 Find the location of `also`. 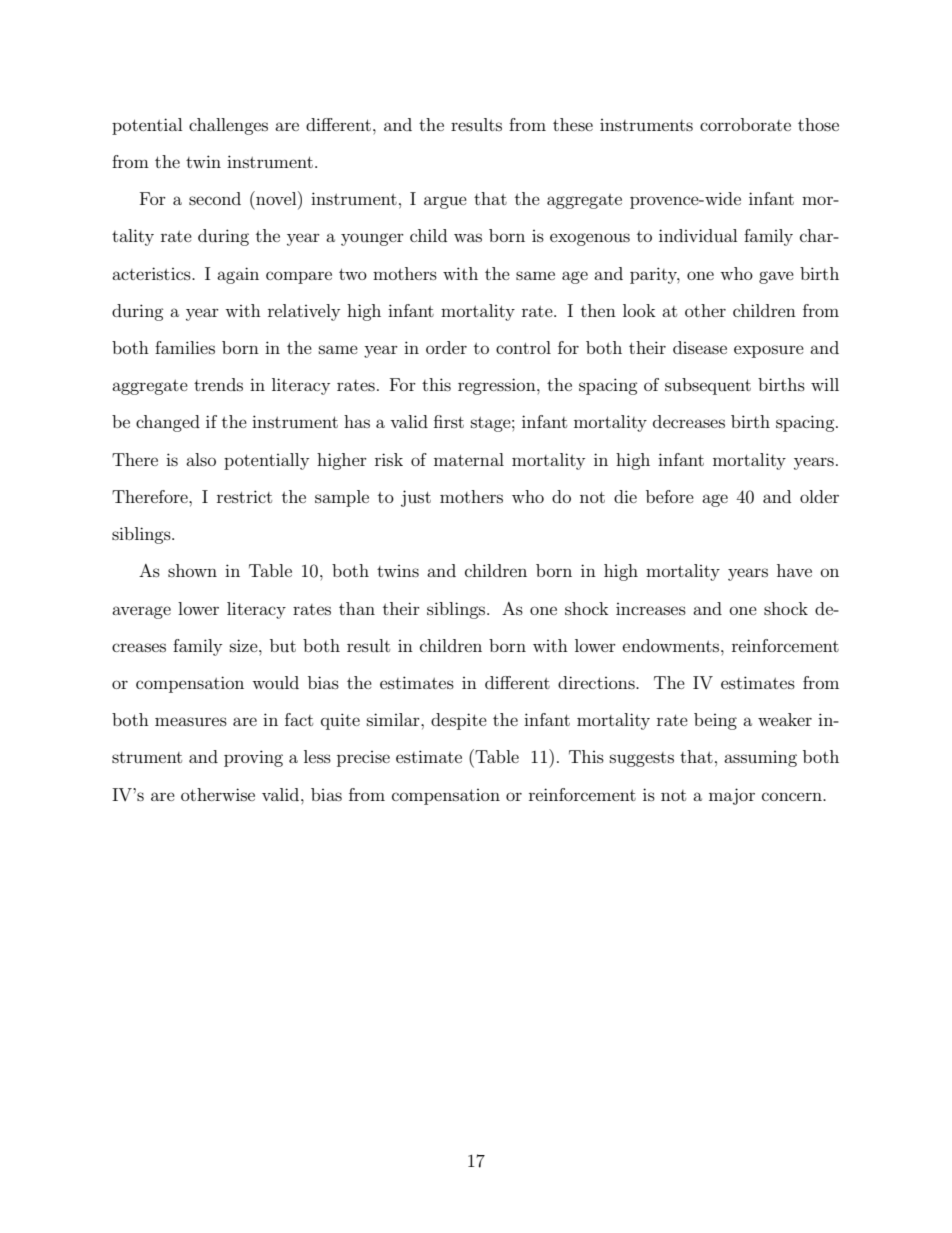

also is located at coordinates (201, 459).
